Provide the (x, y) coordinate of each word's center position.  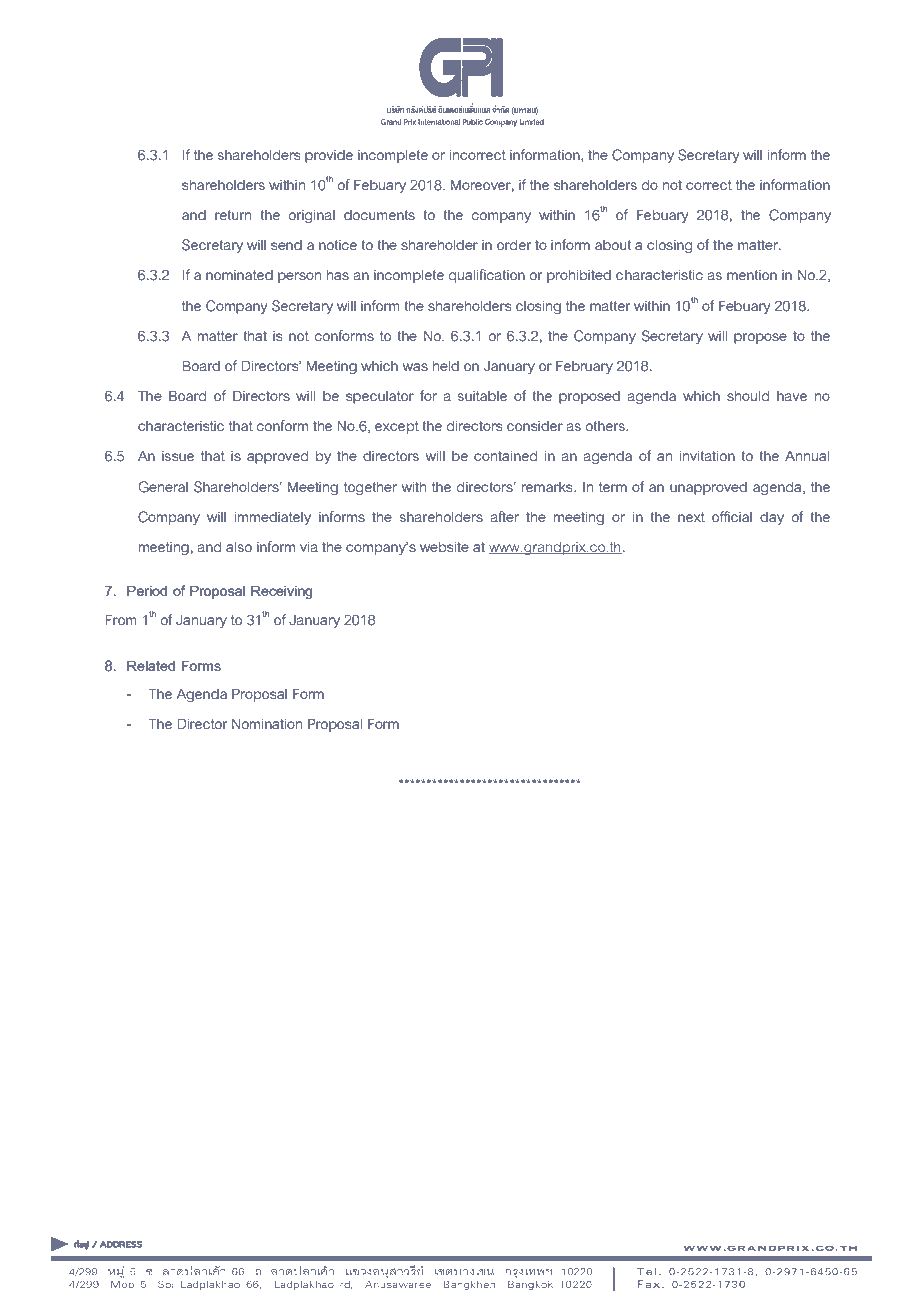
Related (151, 665)
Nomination (267, 724)
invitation (707, 456)
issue (178, 456)
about (613, 245)
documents (379, 215)
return (233, 215)
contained (505, 456)
